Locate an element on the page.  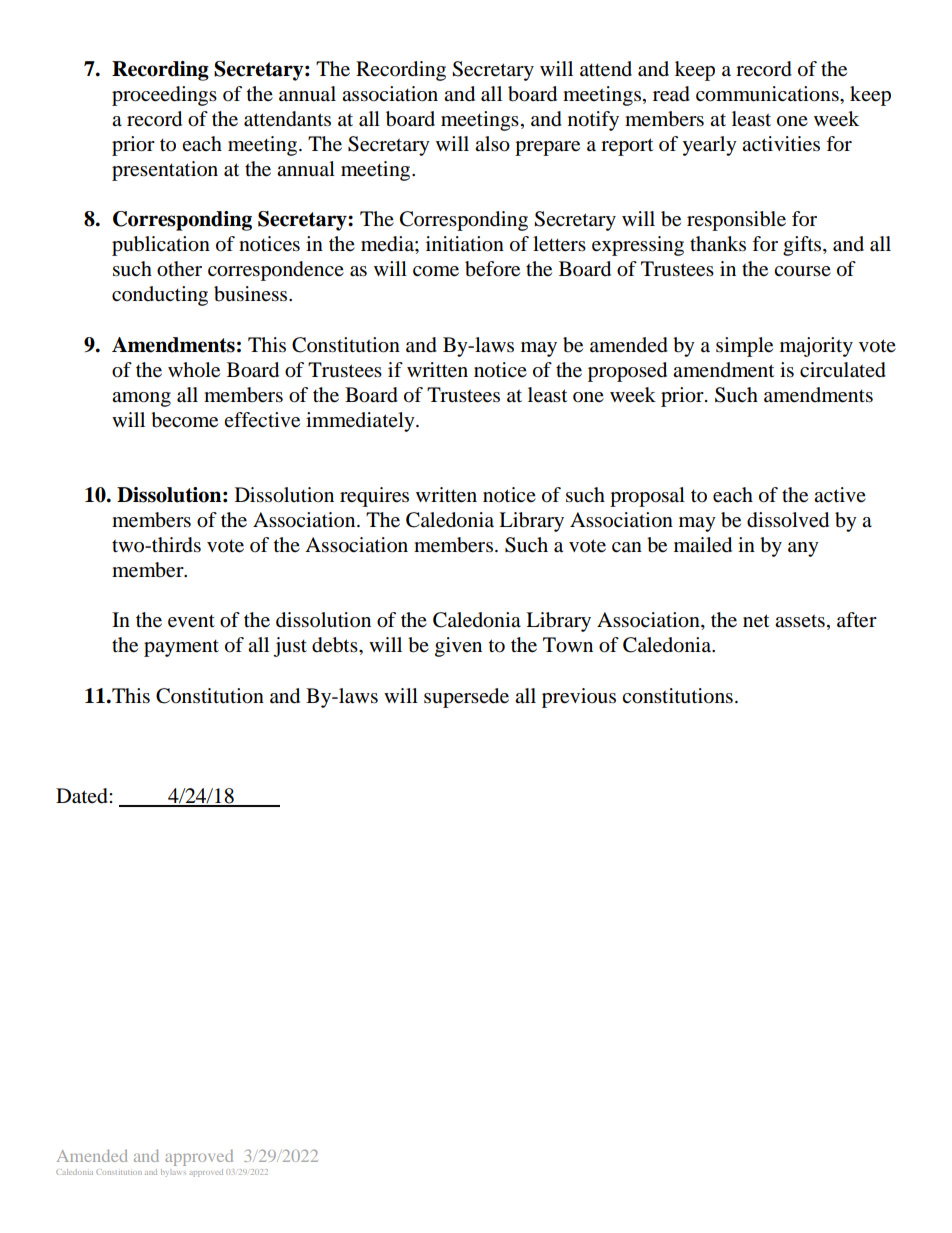
event is located at coordinates (191, 621).
